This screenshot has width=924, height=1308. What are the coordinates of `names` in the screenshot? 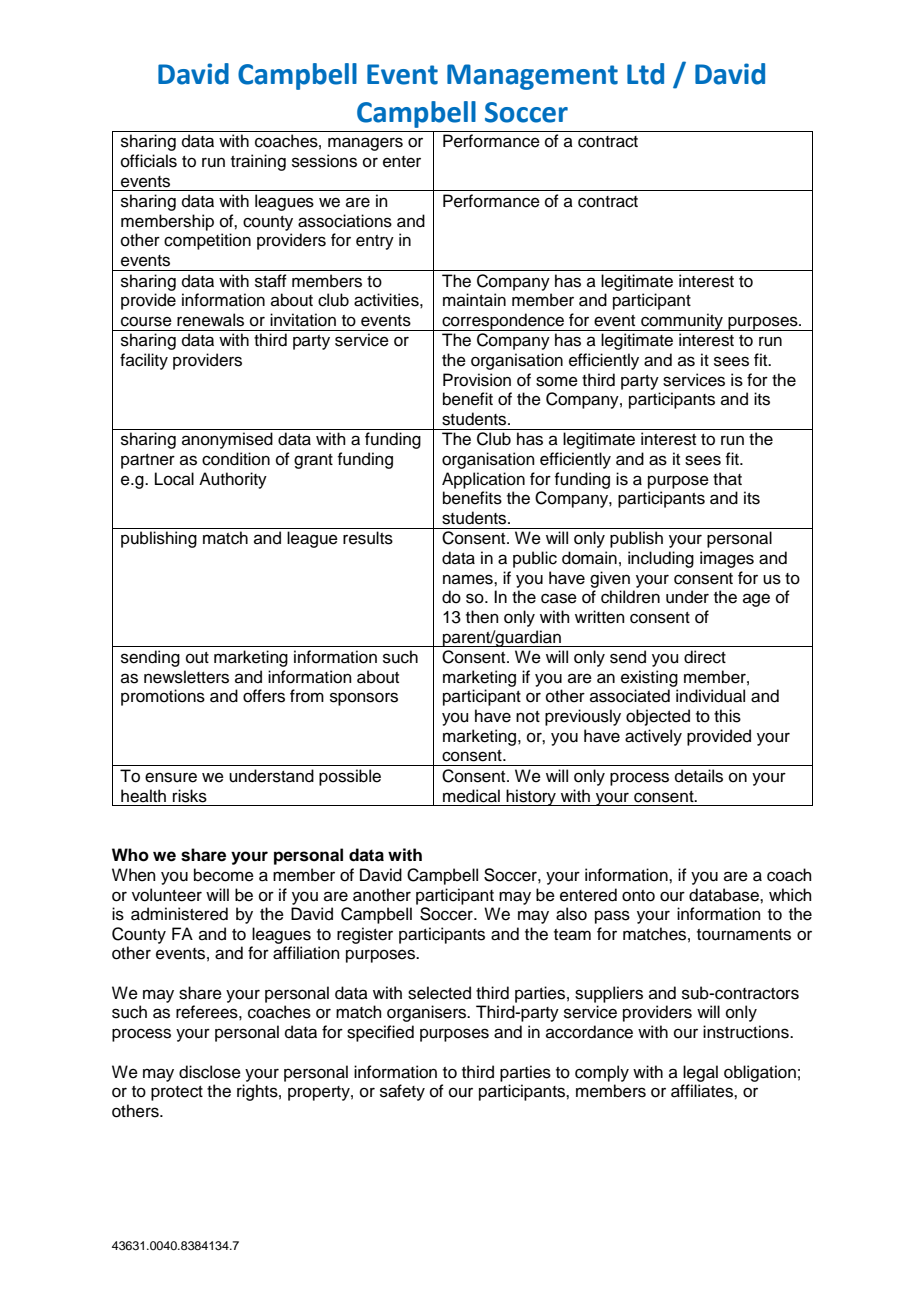 It's located at (469, 579).
